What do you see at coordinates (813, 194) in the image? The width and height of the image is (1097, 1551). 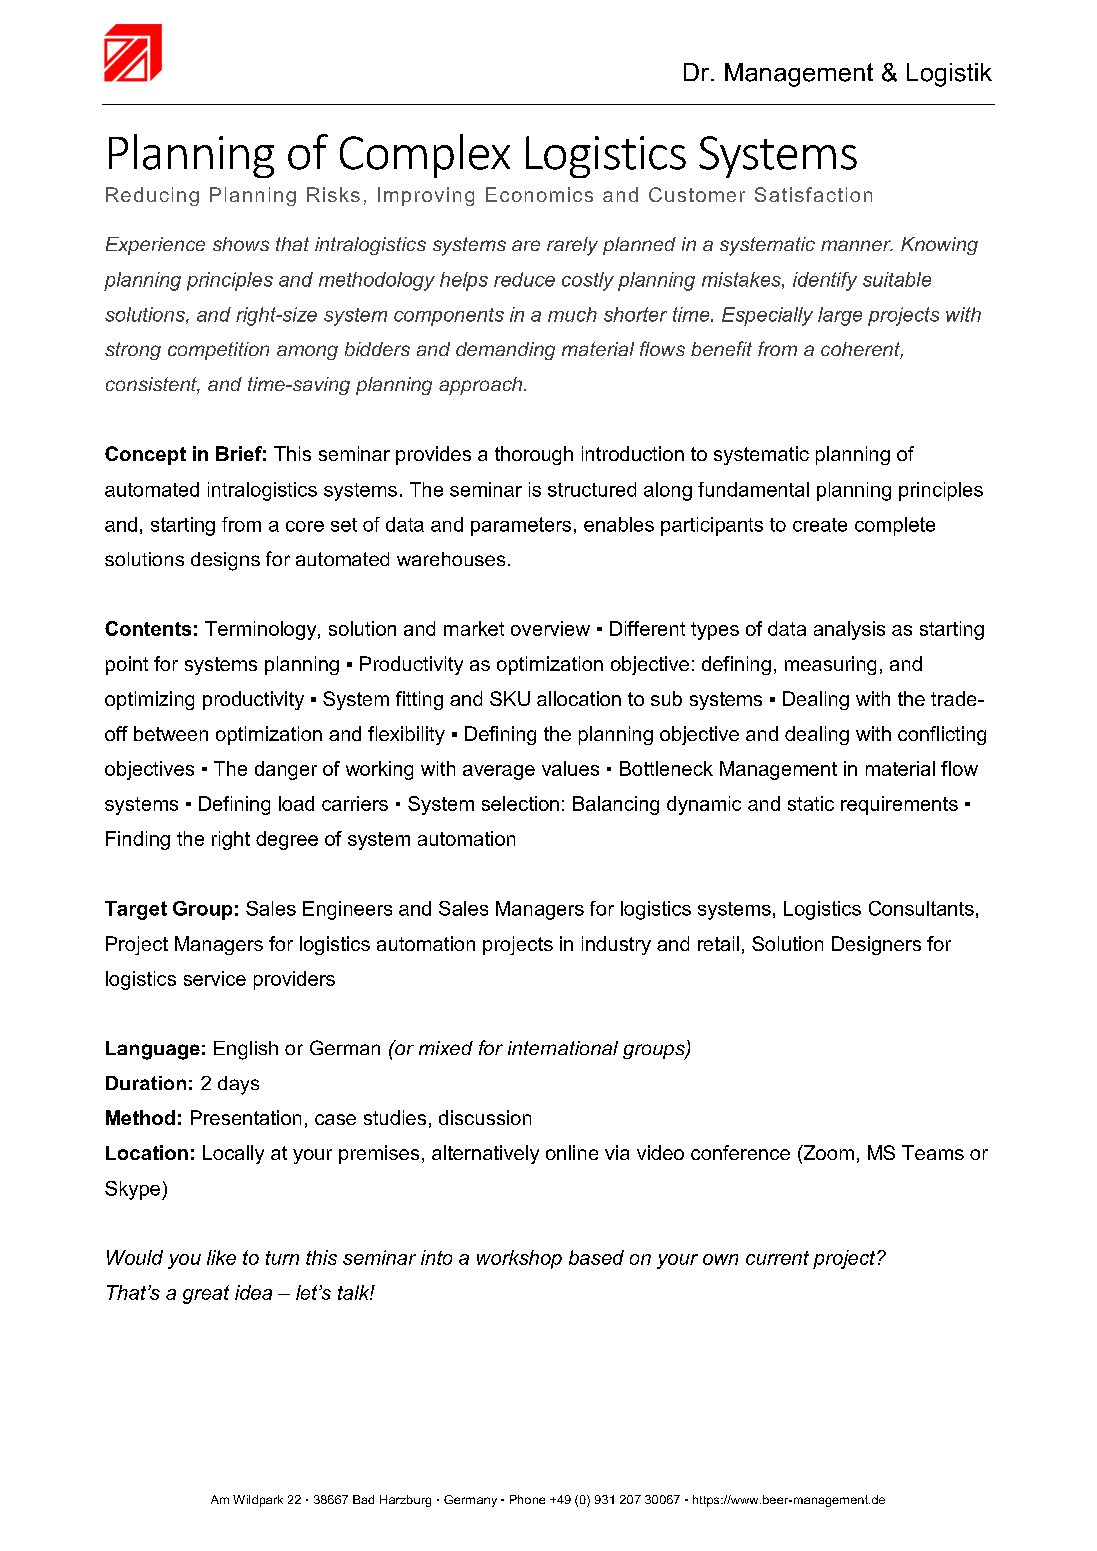 I see `Satisfaction` at bounding box center [813, 194].
